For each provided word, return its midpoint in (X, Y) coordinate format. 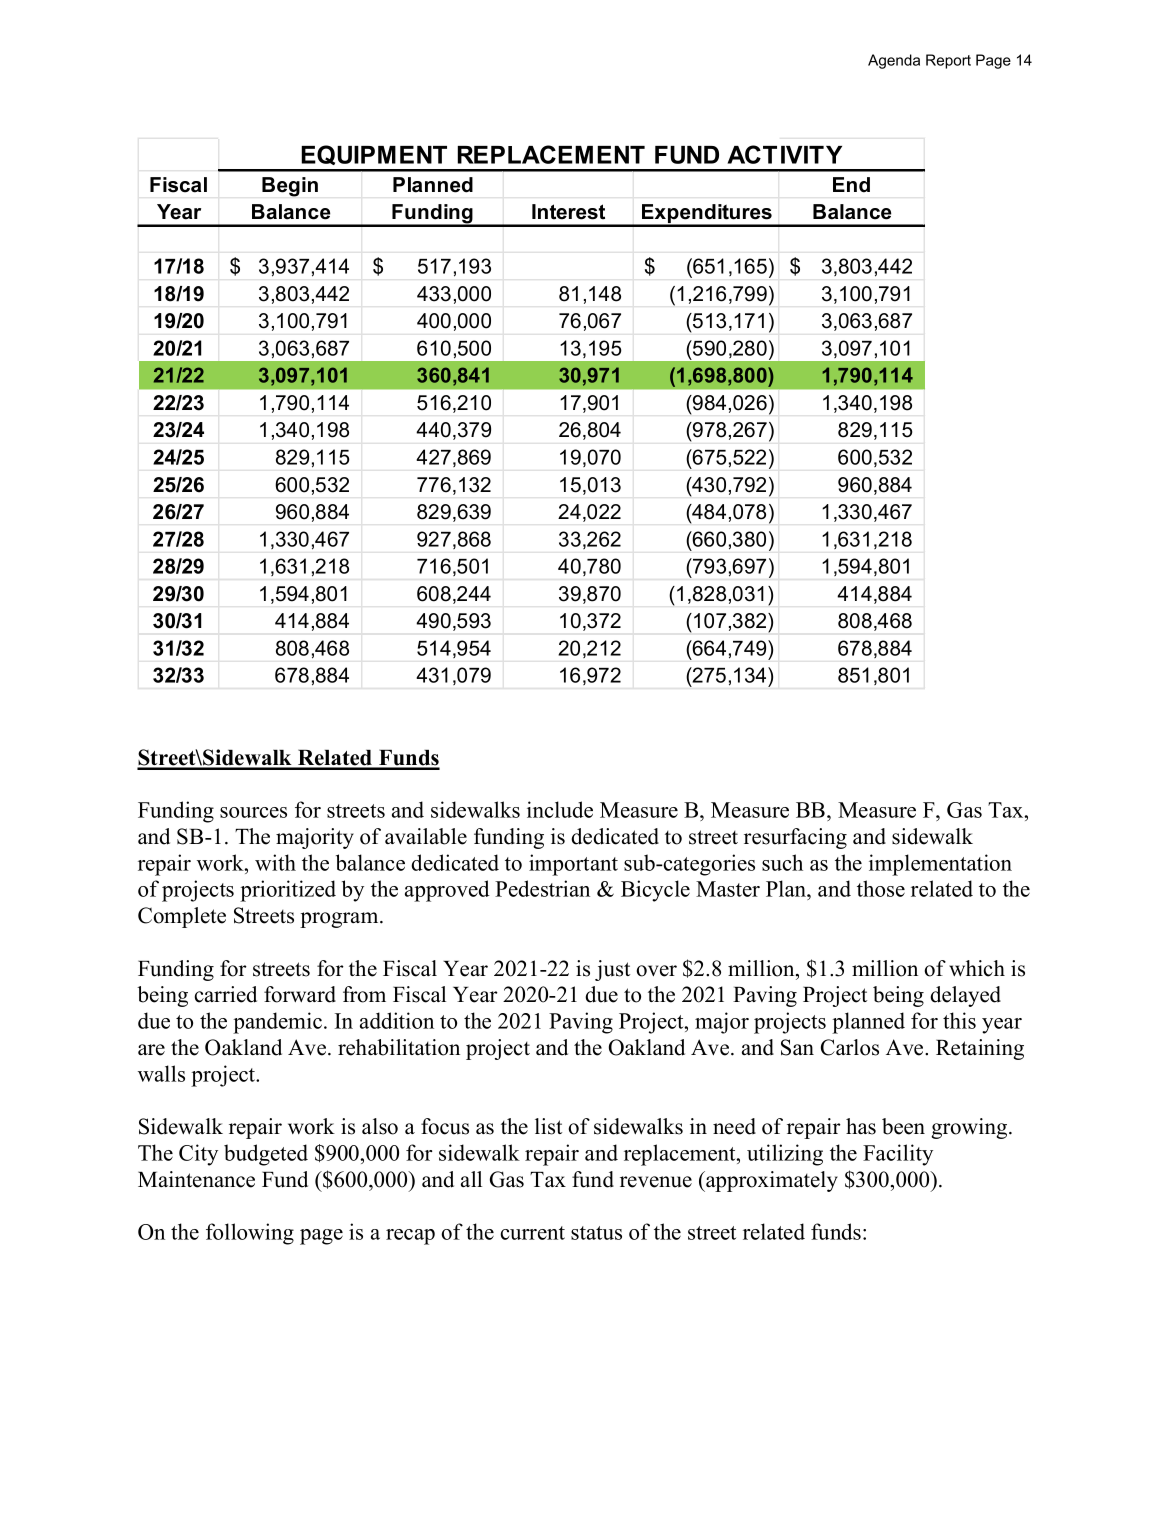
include (560, 809)
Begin (290, 187)
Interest (568, 212)
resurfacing (795, 838)
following (250, 1234)
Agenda (894, 61)
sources (253, 812)
